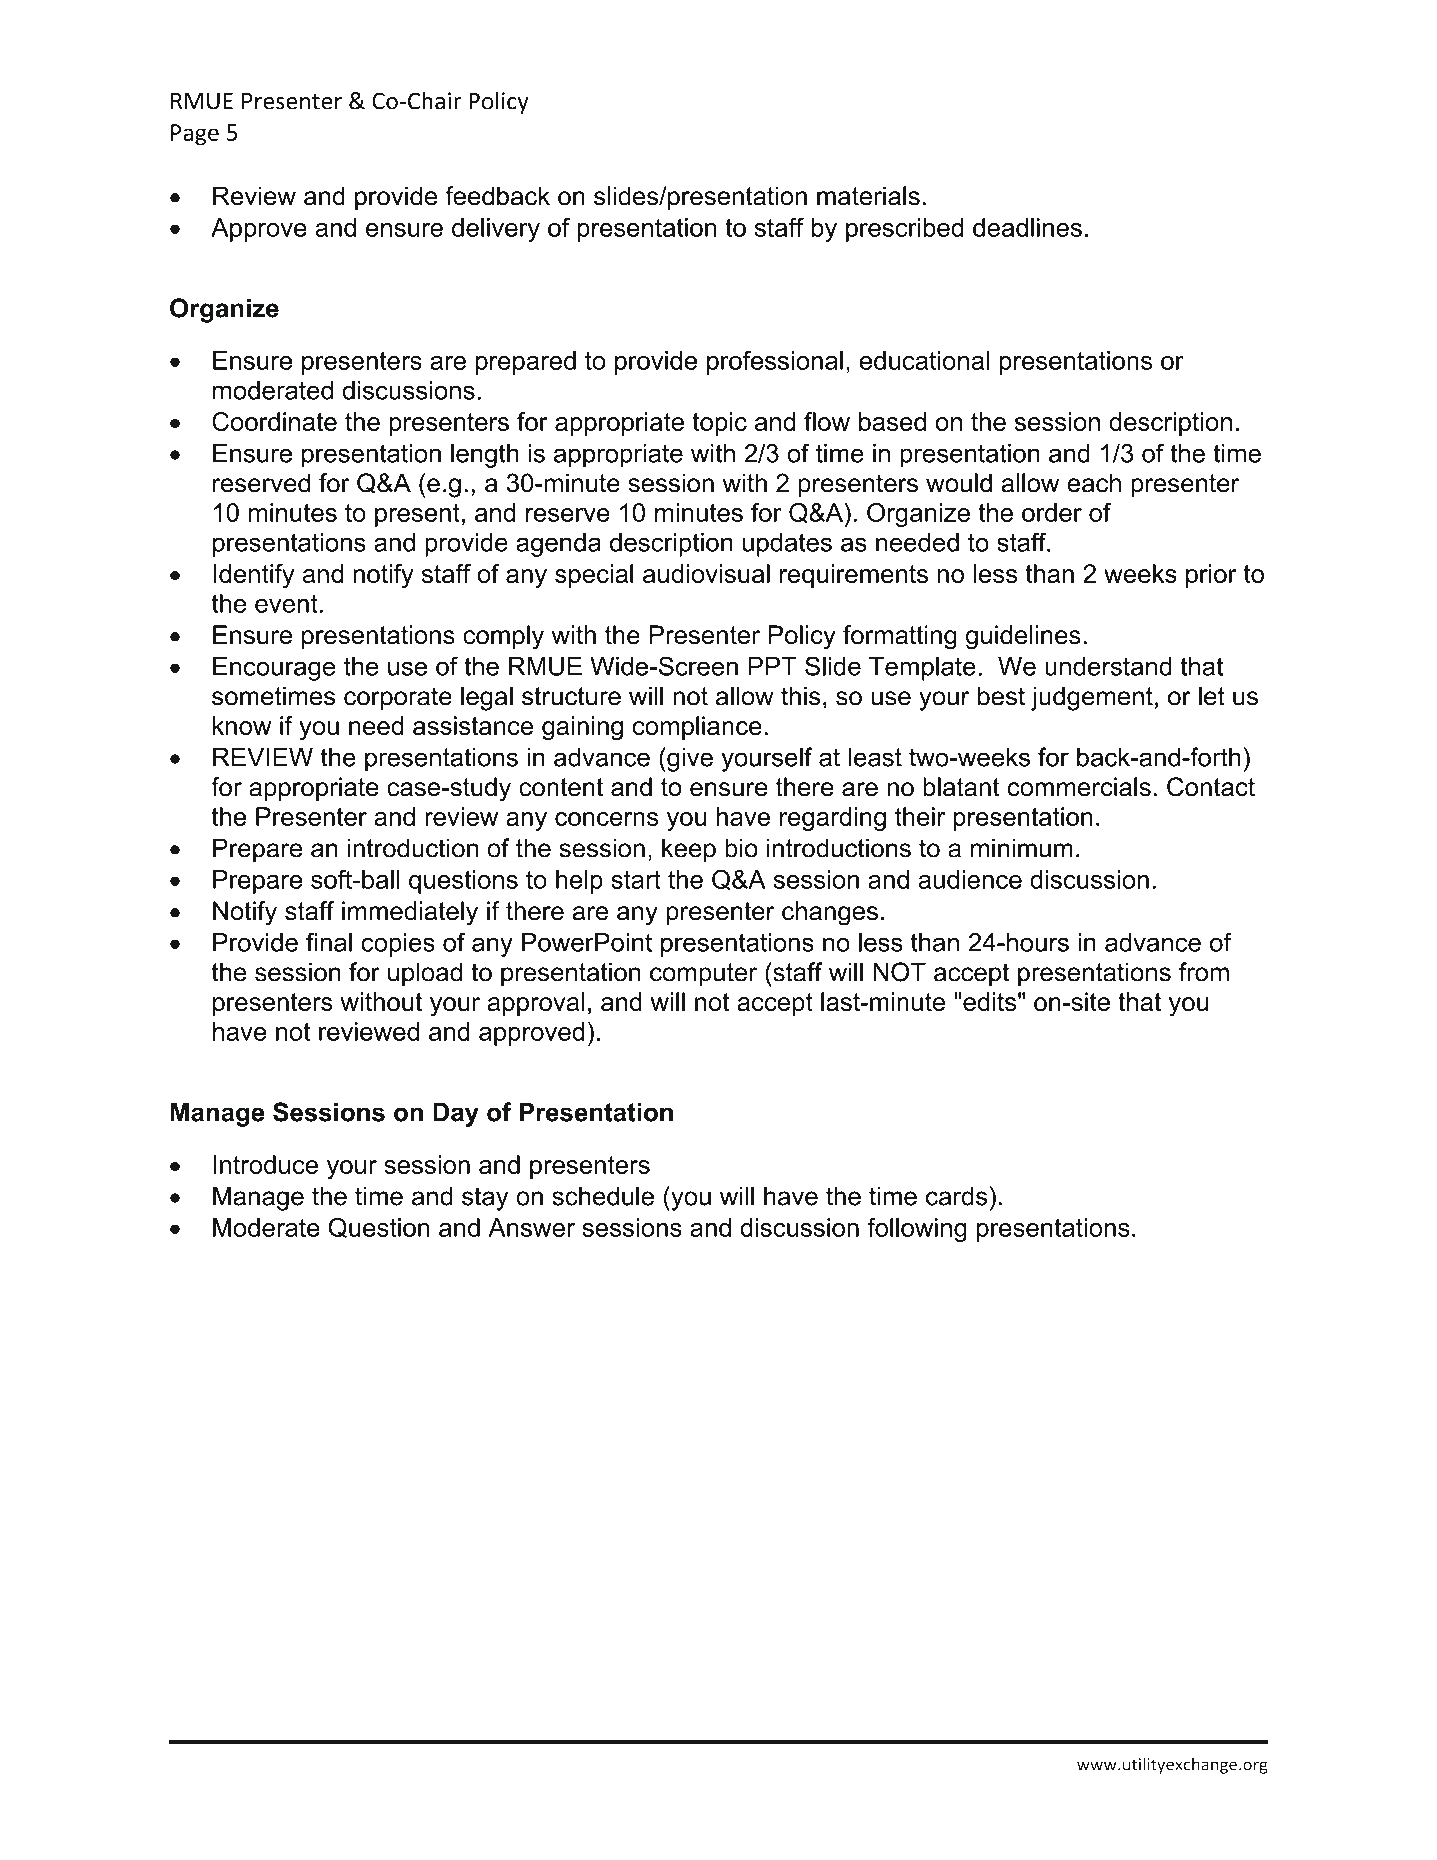 This page has height=1860, width=1437. I want to click on immediately, so click(410, 913).
